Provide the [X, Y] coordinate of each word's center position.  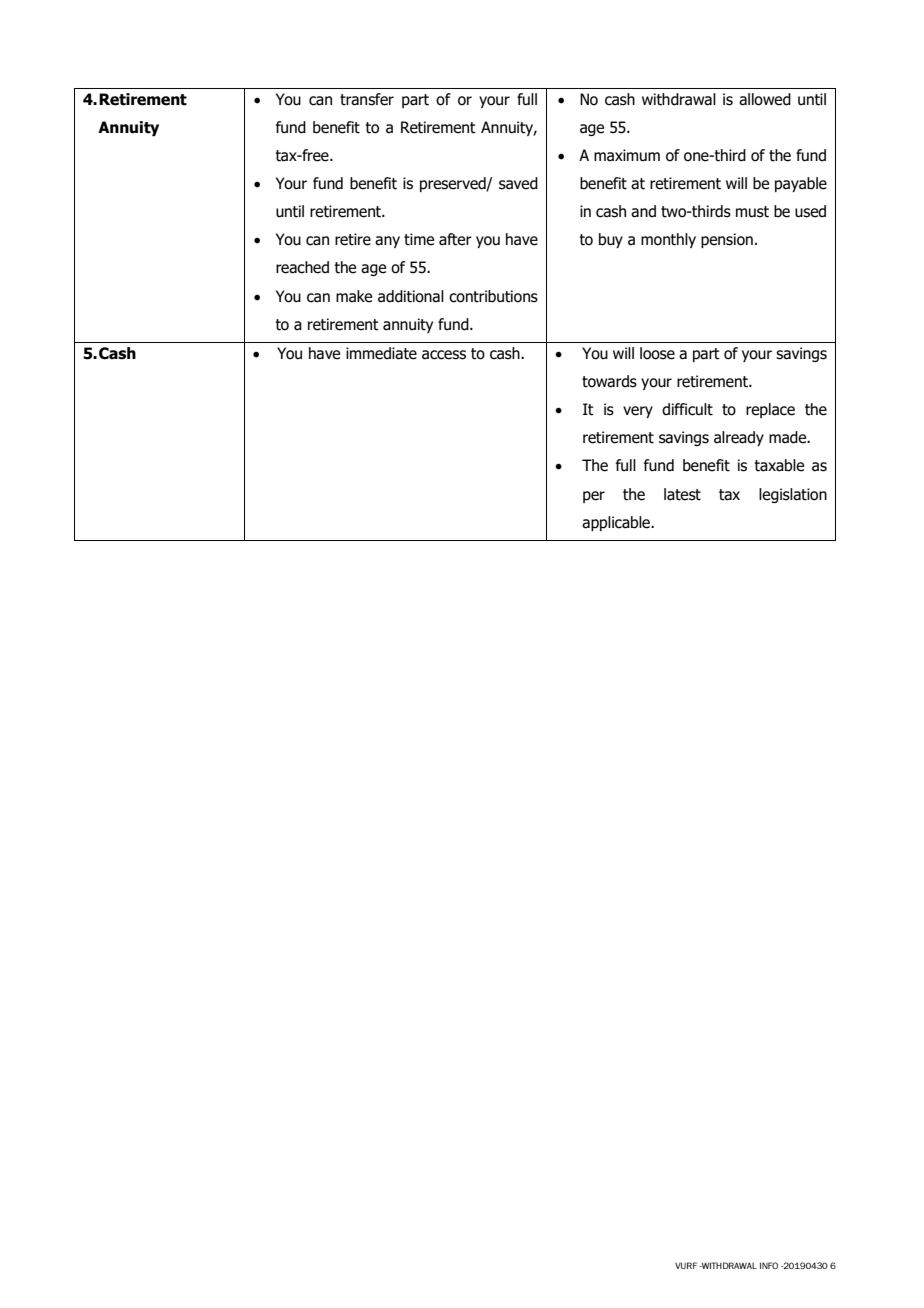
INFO [769, 1265]
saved [518, 183]
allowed [765, 99]
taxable [779, 465]
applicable [617, 523]
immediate [381, 353]
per [594, 497]
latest [682, 494]
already [739, 438]
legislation [793, 495]
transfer [367, 99]
